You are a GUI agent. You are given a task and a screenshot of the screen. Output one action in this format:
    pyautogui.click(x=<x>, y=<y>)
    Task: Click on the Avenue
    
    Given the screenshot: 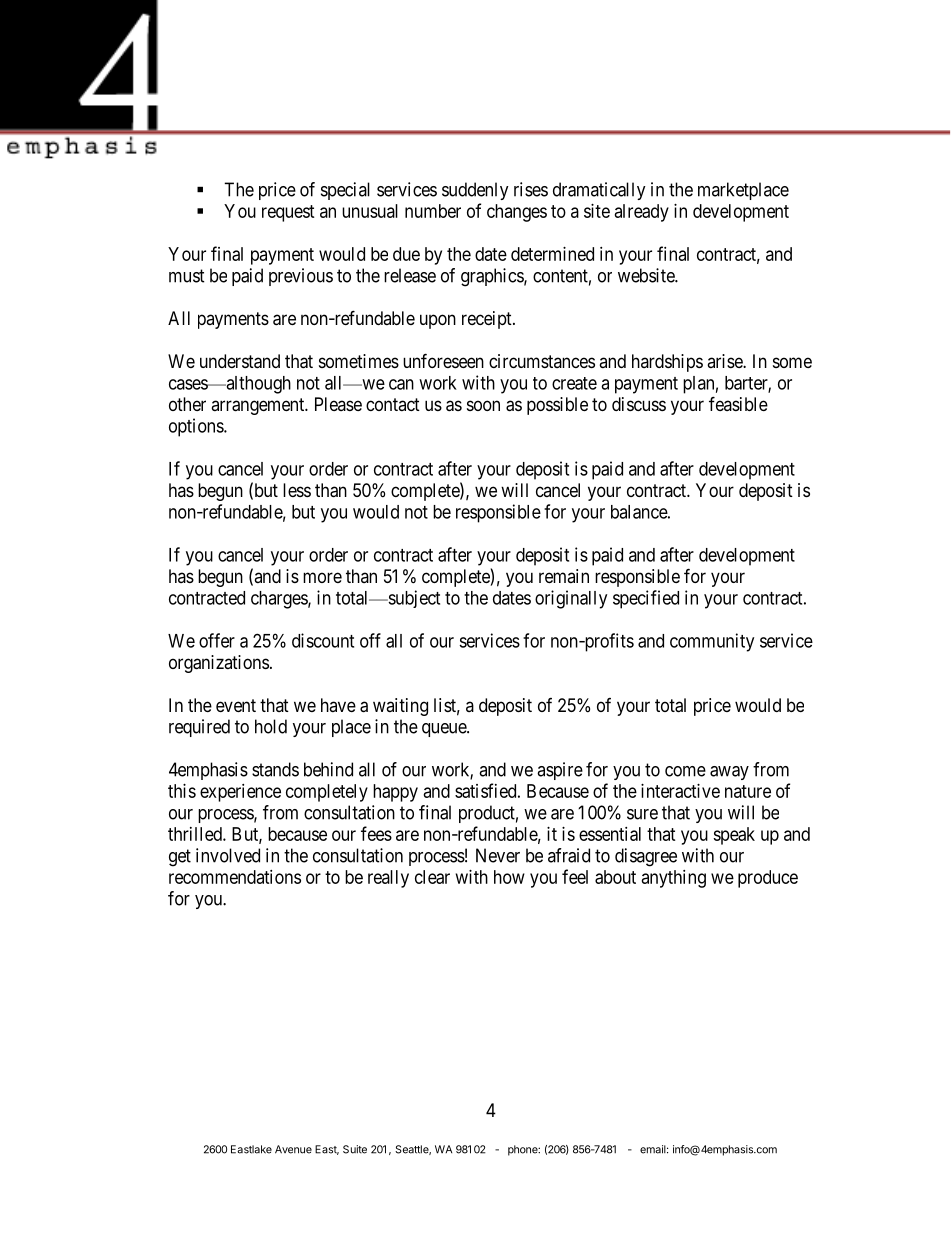 What is the action you would take?
    pyautogui.click(x=293, y=1149)
